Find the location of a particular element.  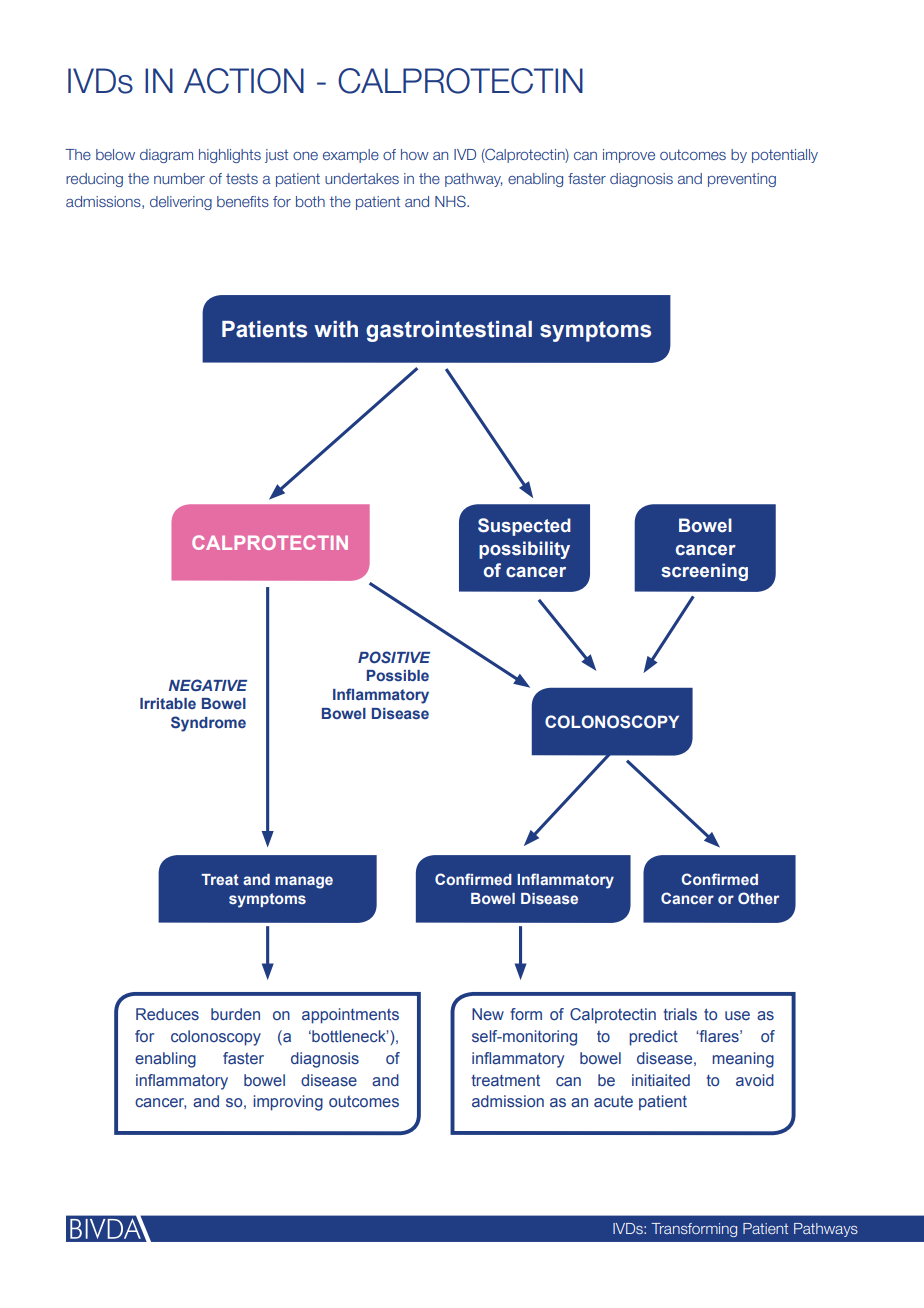

Possible is located at coordinates (398, 675).
